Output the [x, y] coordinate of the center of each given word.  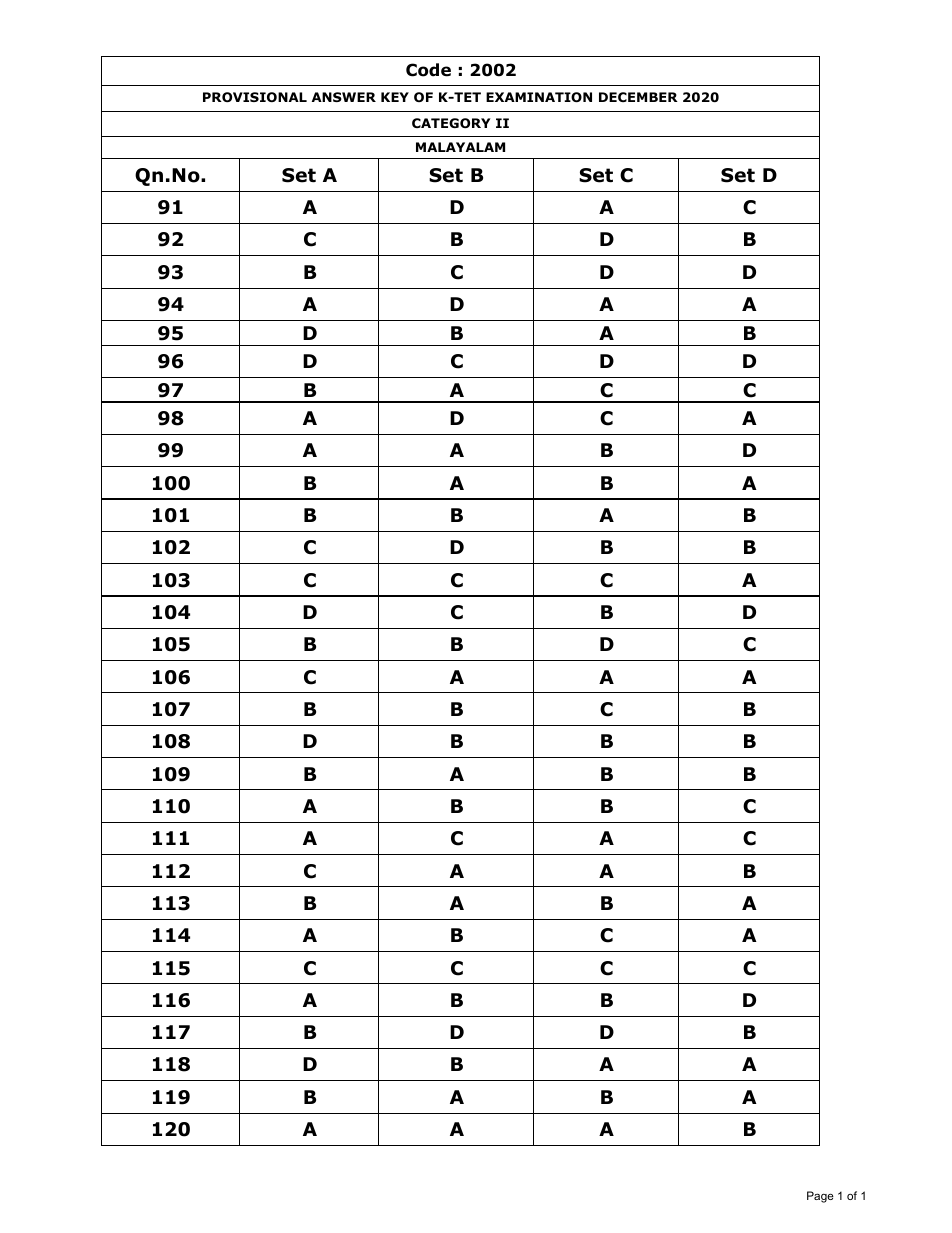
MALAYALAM [460, 147]
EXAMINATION [539, 97]
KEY [395, 97]
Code [428, 70]
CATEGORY [451, 123]
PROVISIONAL [255, 97]
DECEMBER [638, 97]
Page [820, 1197]
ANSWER [344, 97]
